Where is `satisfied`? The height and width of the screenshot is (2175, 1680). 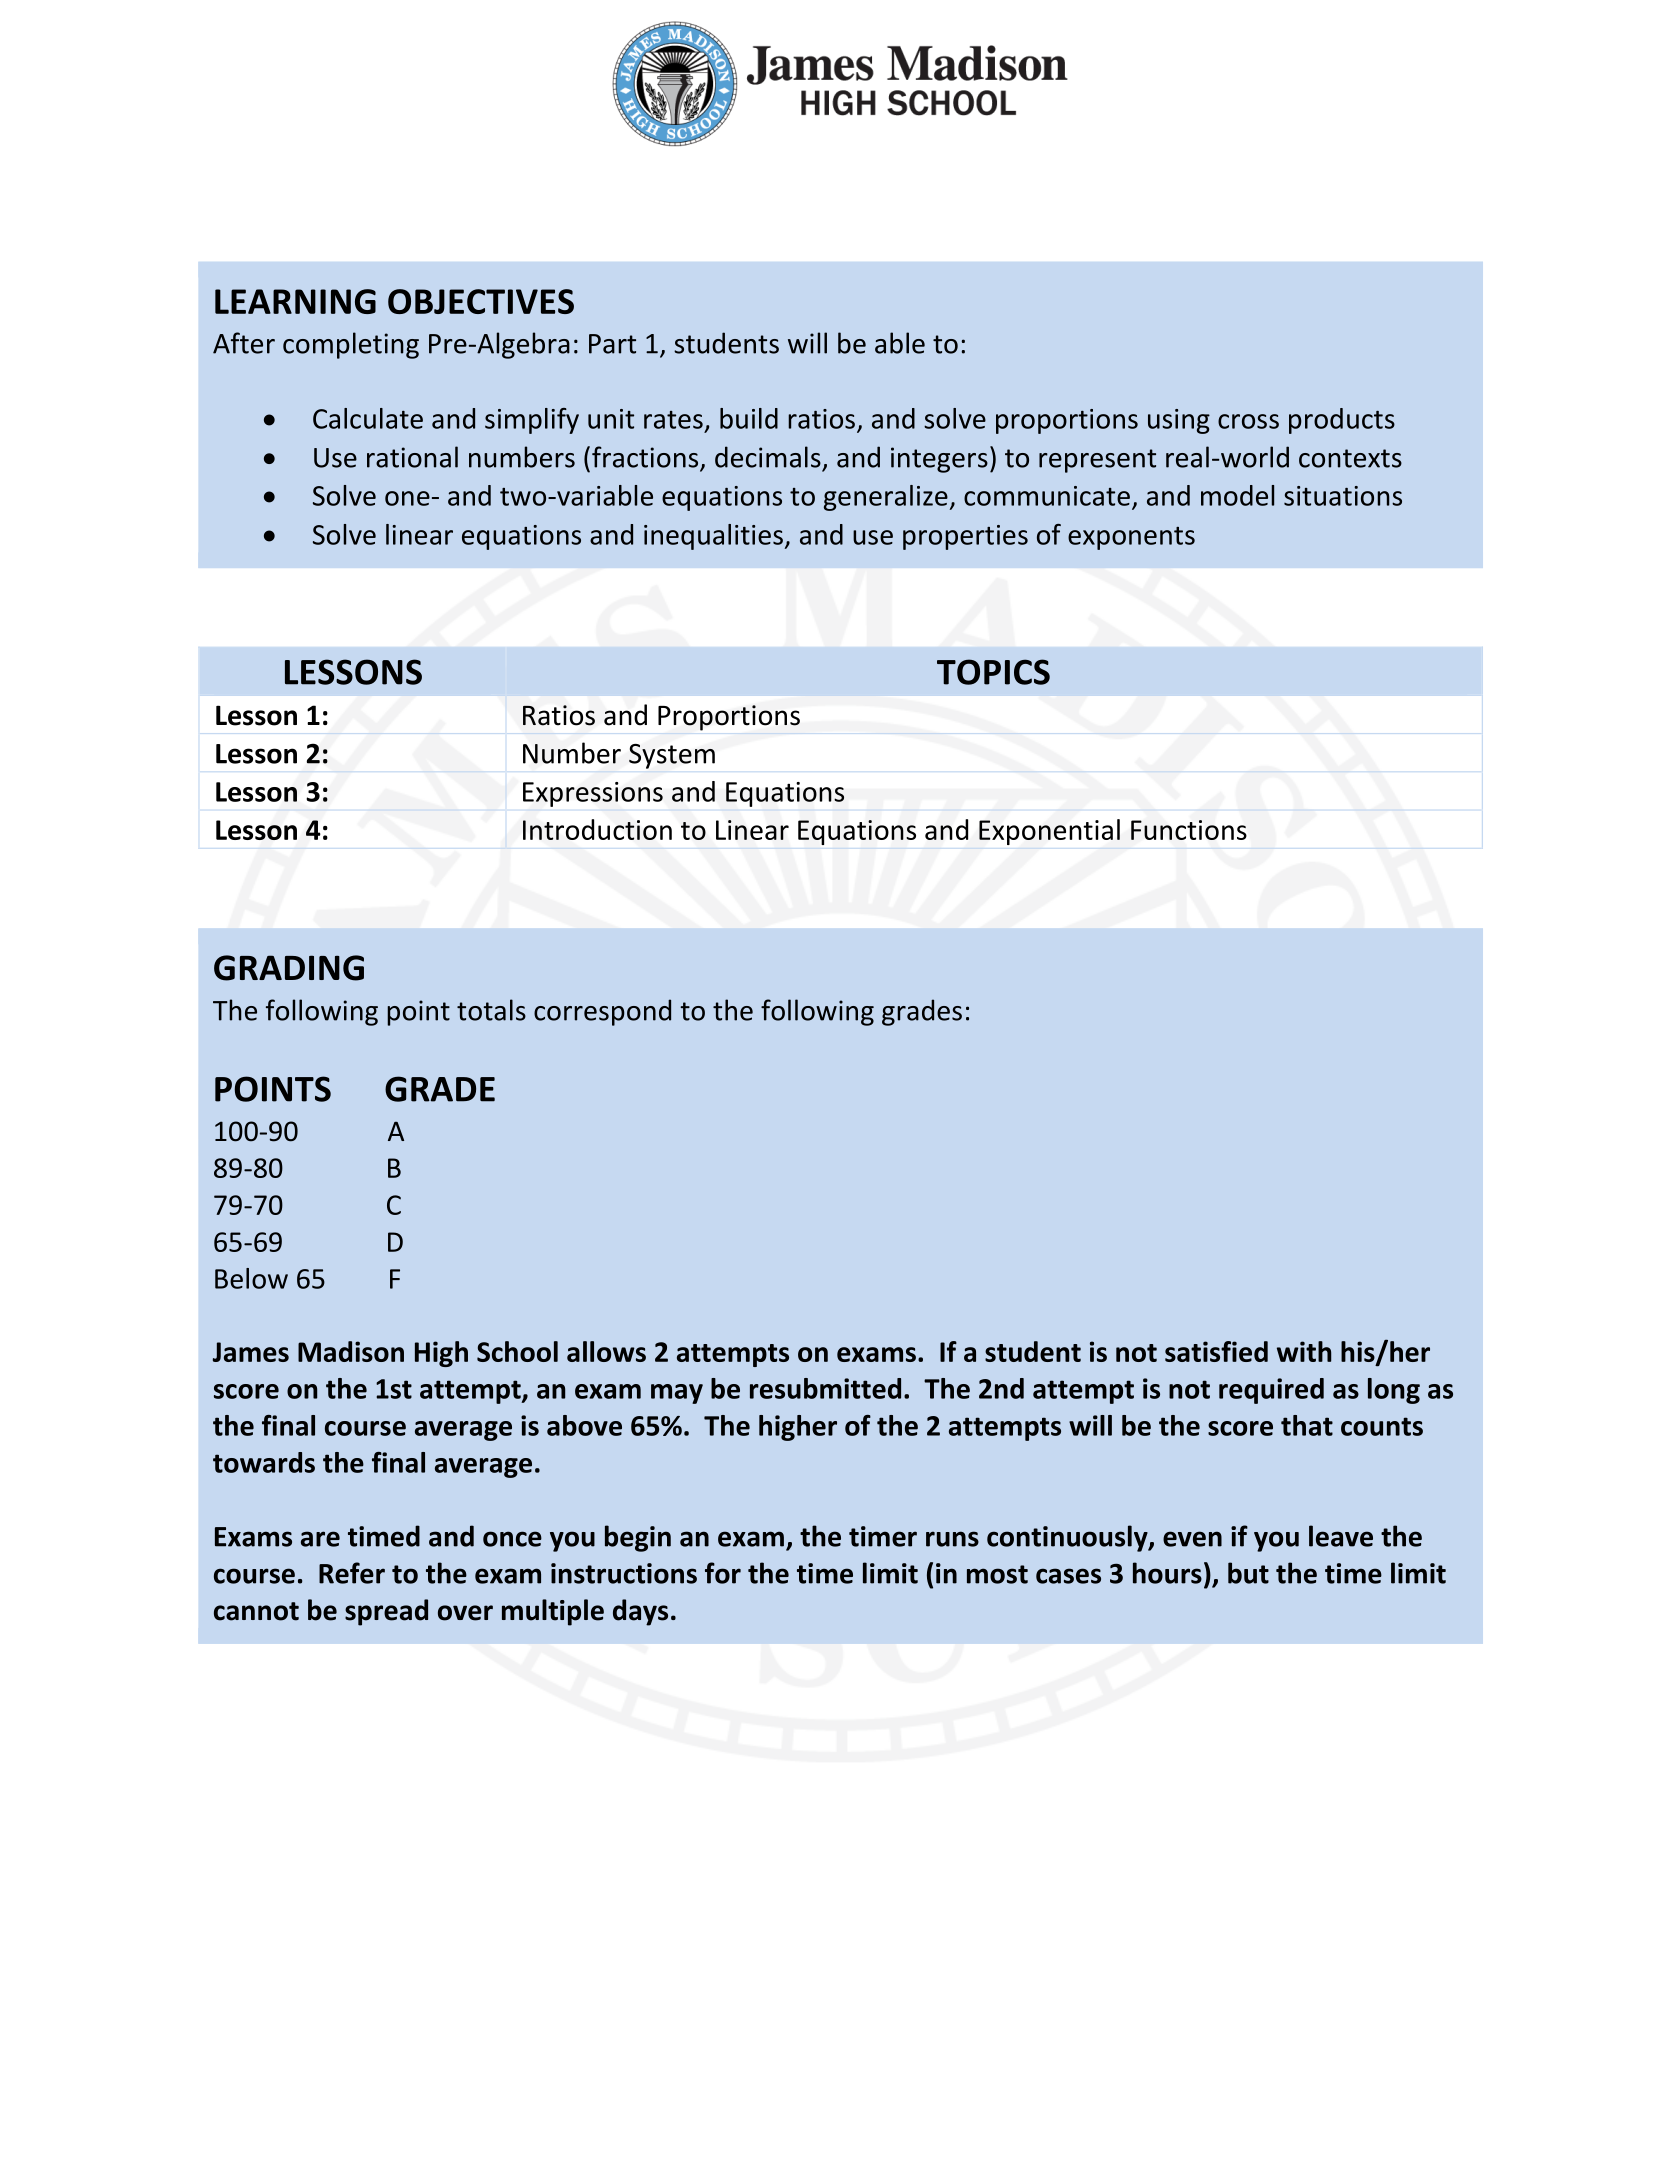
satisfied is located at coordinates (1216, 1351).
